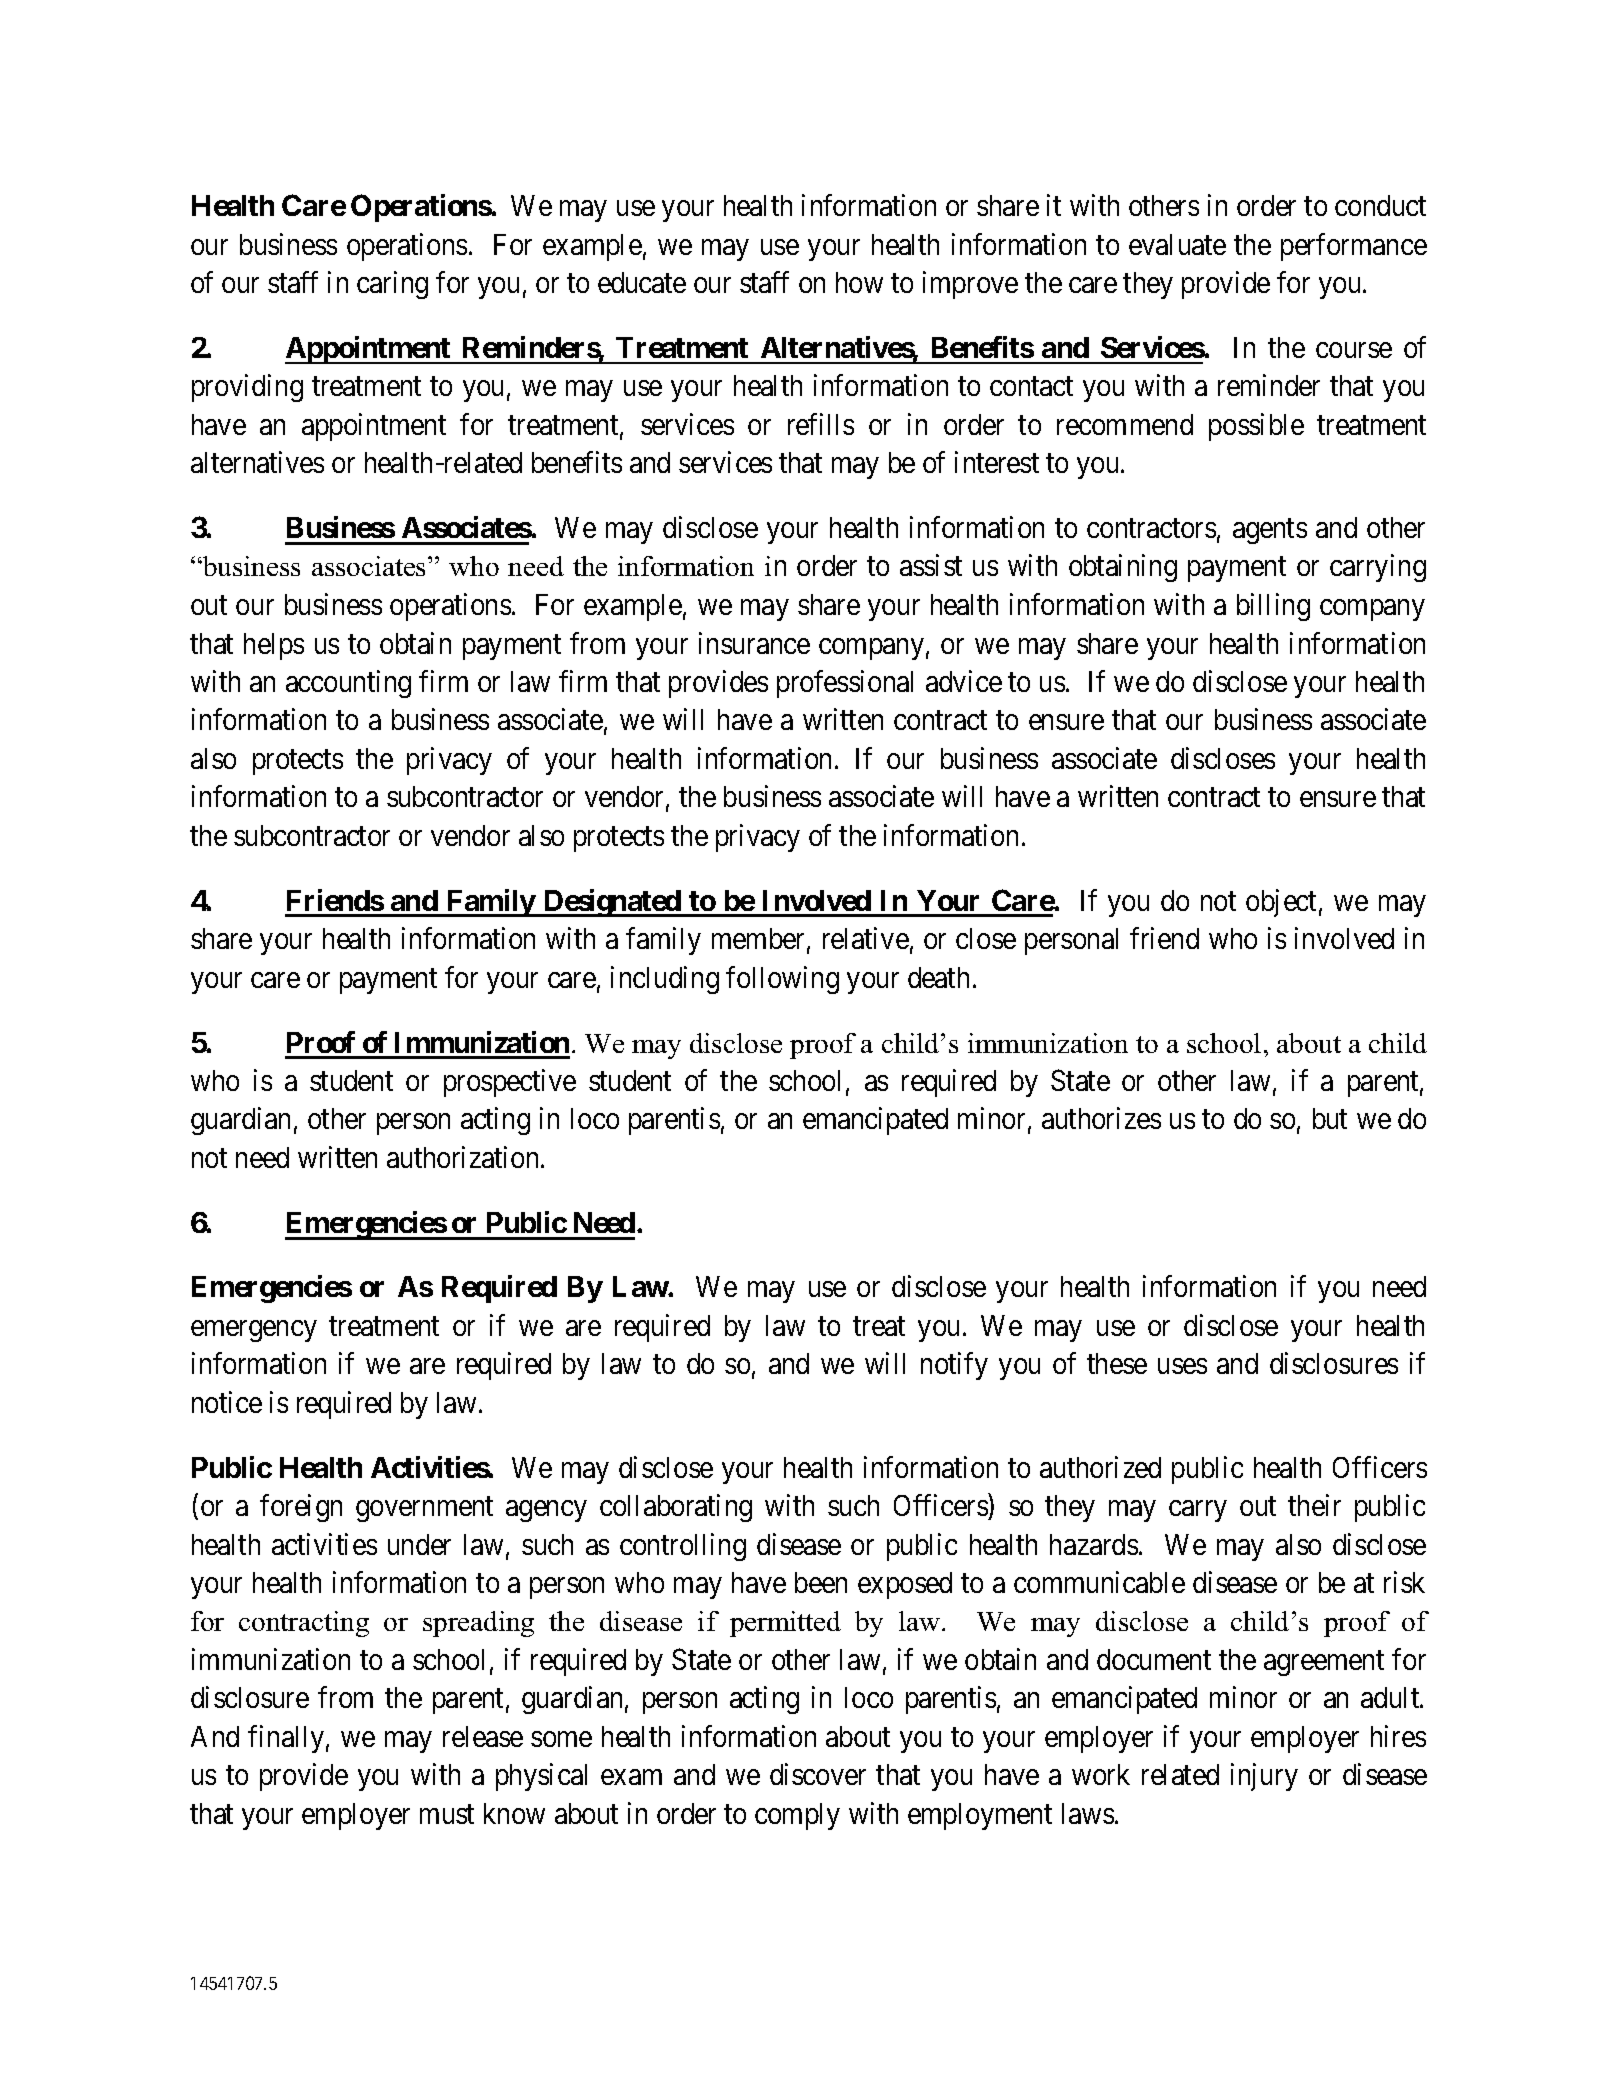  What do you see at coordinates (392, 285) in the image?
I see `caring` at bounding box center [392, 285].
